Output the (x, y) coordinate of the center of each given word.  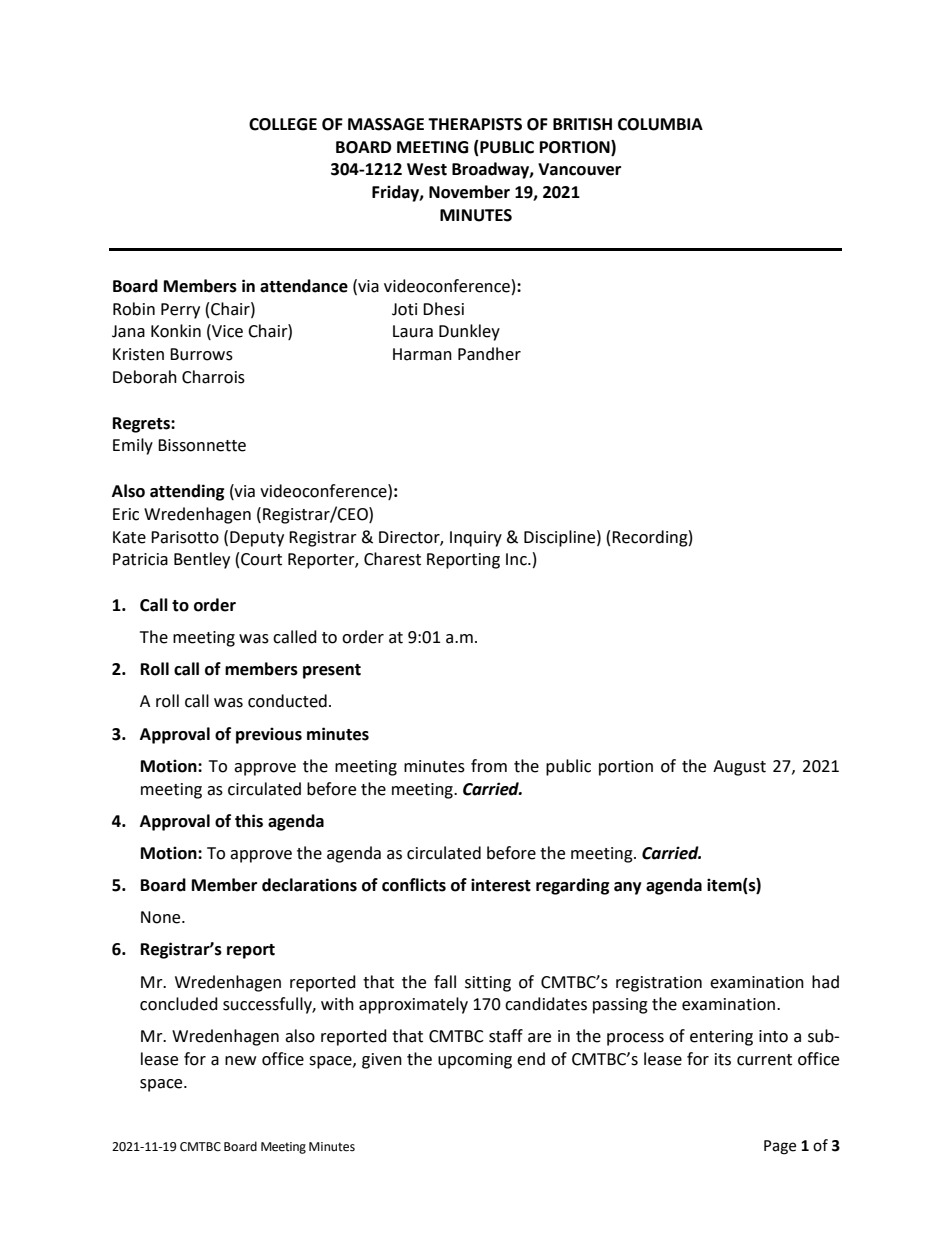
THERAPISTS (475, 124)
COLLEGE (283, 124)
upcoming (475, 1061)
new (240, 1061)
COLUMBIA (660, 124)
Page (780, 1147)
